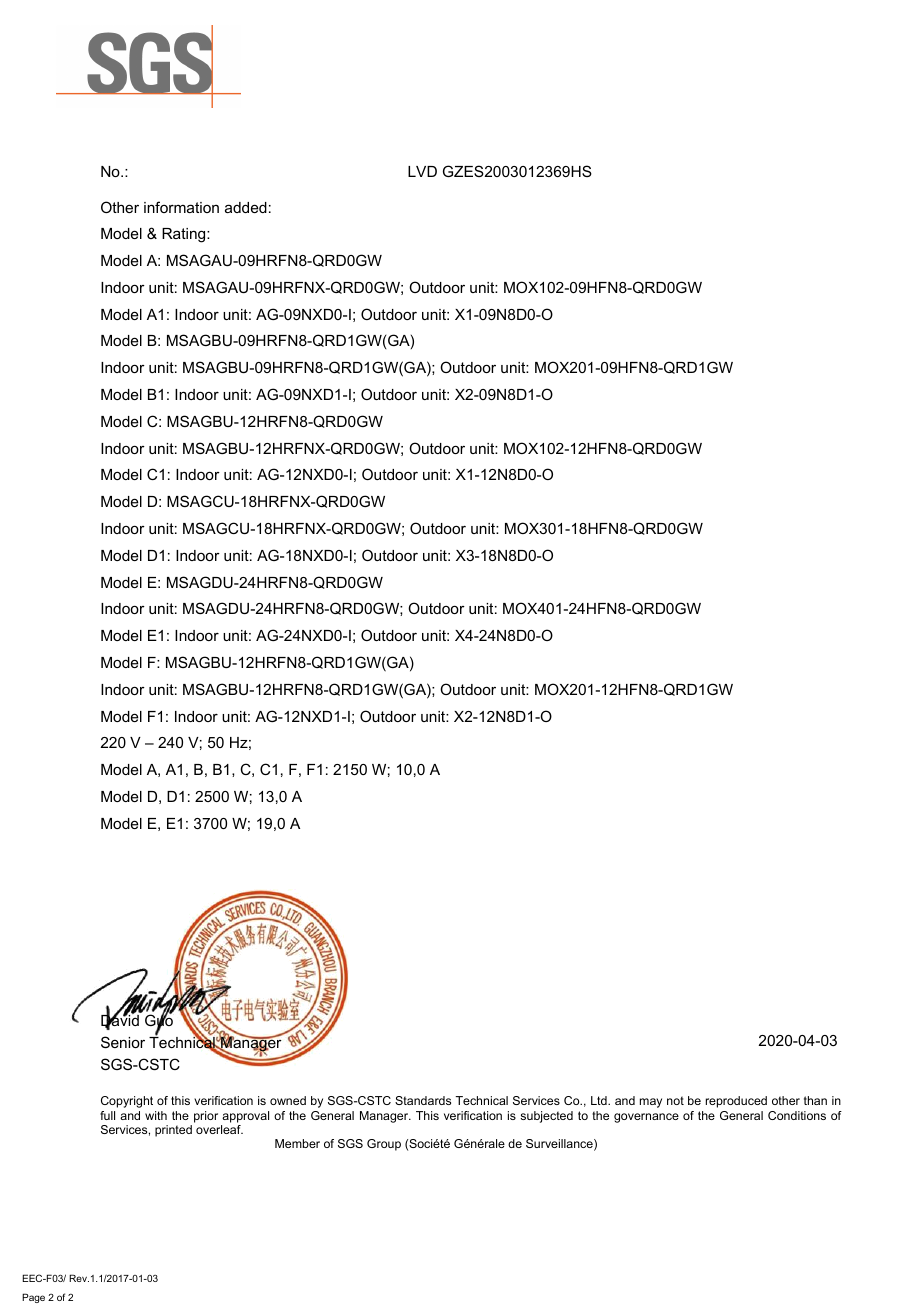  I want to click on added, so click(246, 207).
